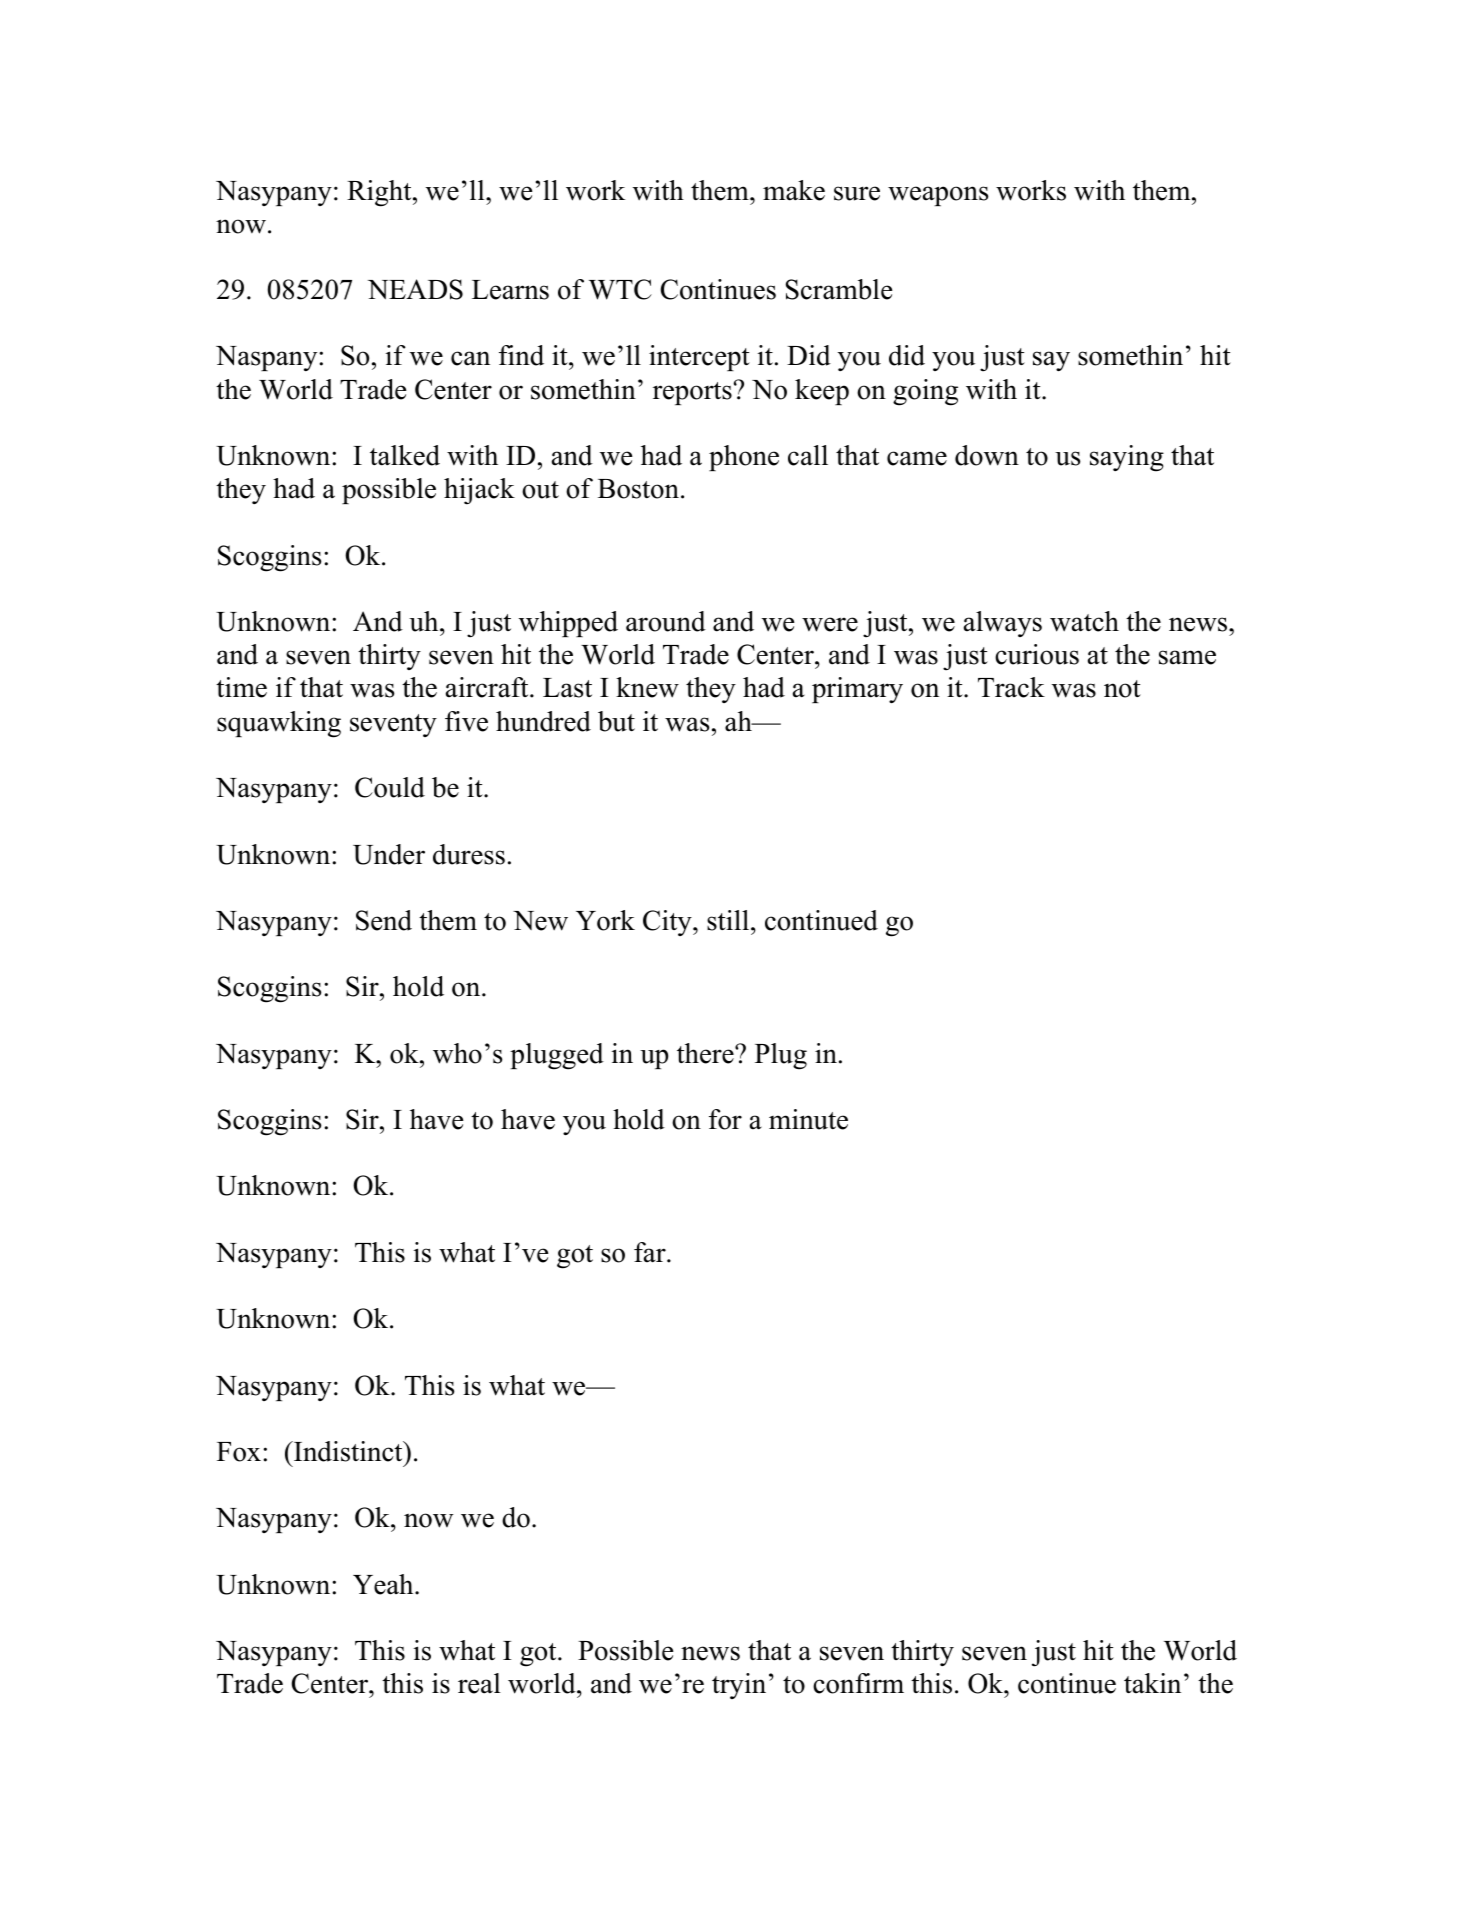 This screenshot has height=1905, width=1472. Describe the element at coordinates (380, 193) in the screenshot. I see `Right` at that location.
